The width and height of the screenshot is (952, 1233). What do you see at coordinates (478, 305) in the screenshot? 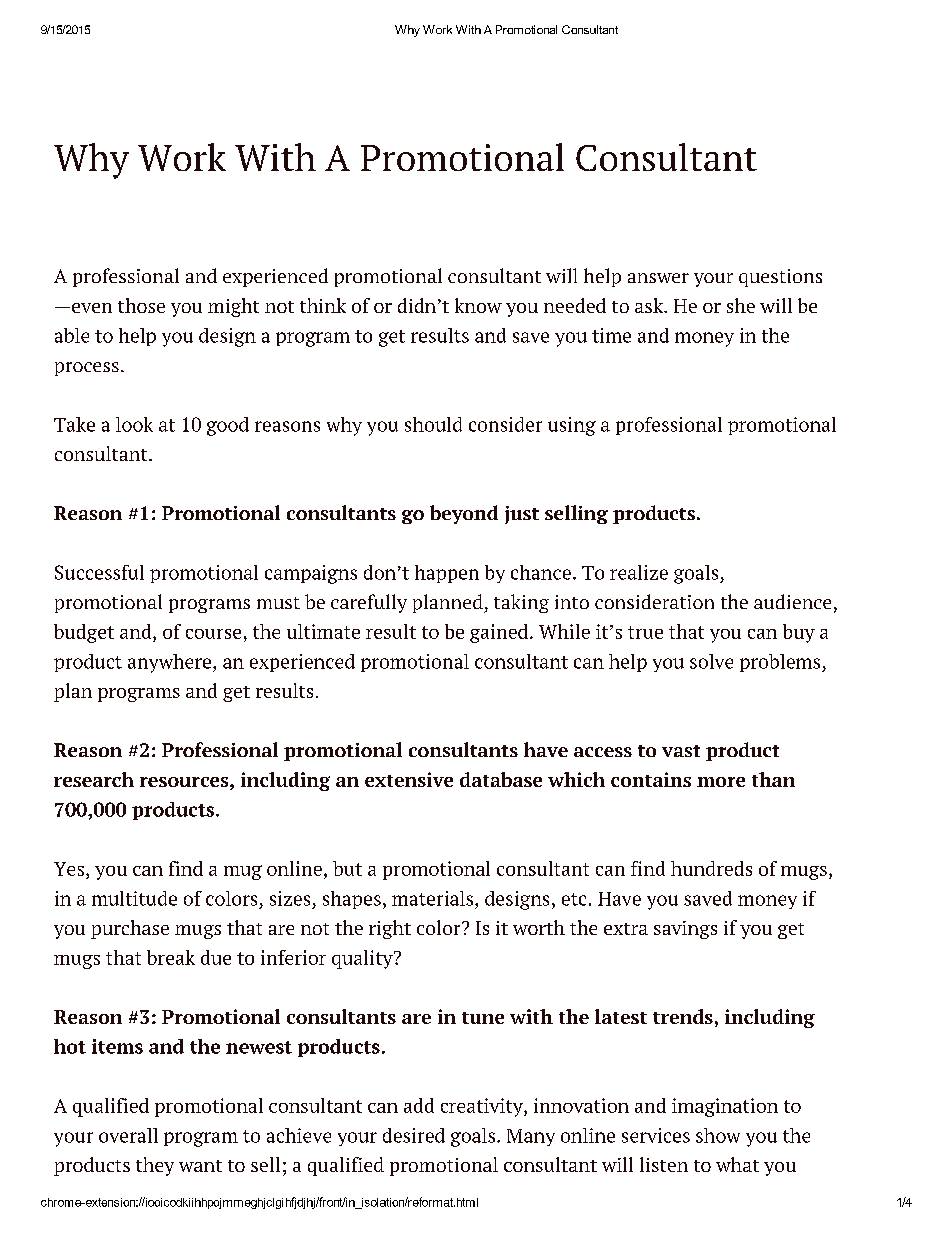
I see `know` at bounding box center [478, 305].
